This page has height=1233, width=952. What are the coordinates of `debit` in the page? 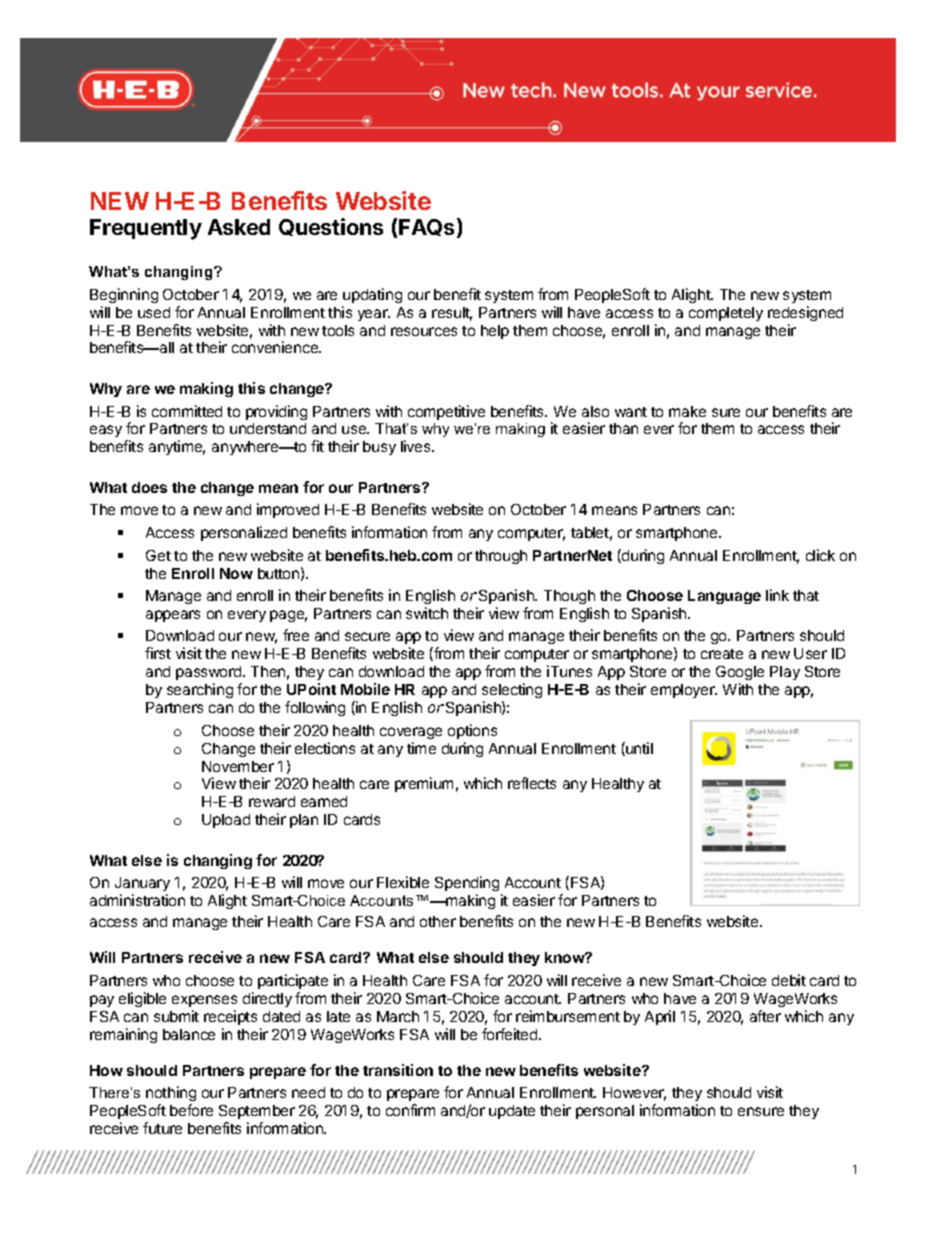 It's located at (789, 980).
